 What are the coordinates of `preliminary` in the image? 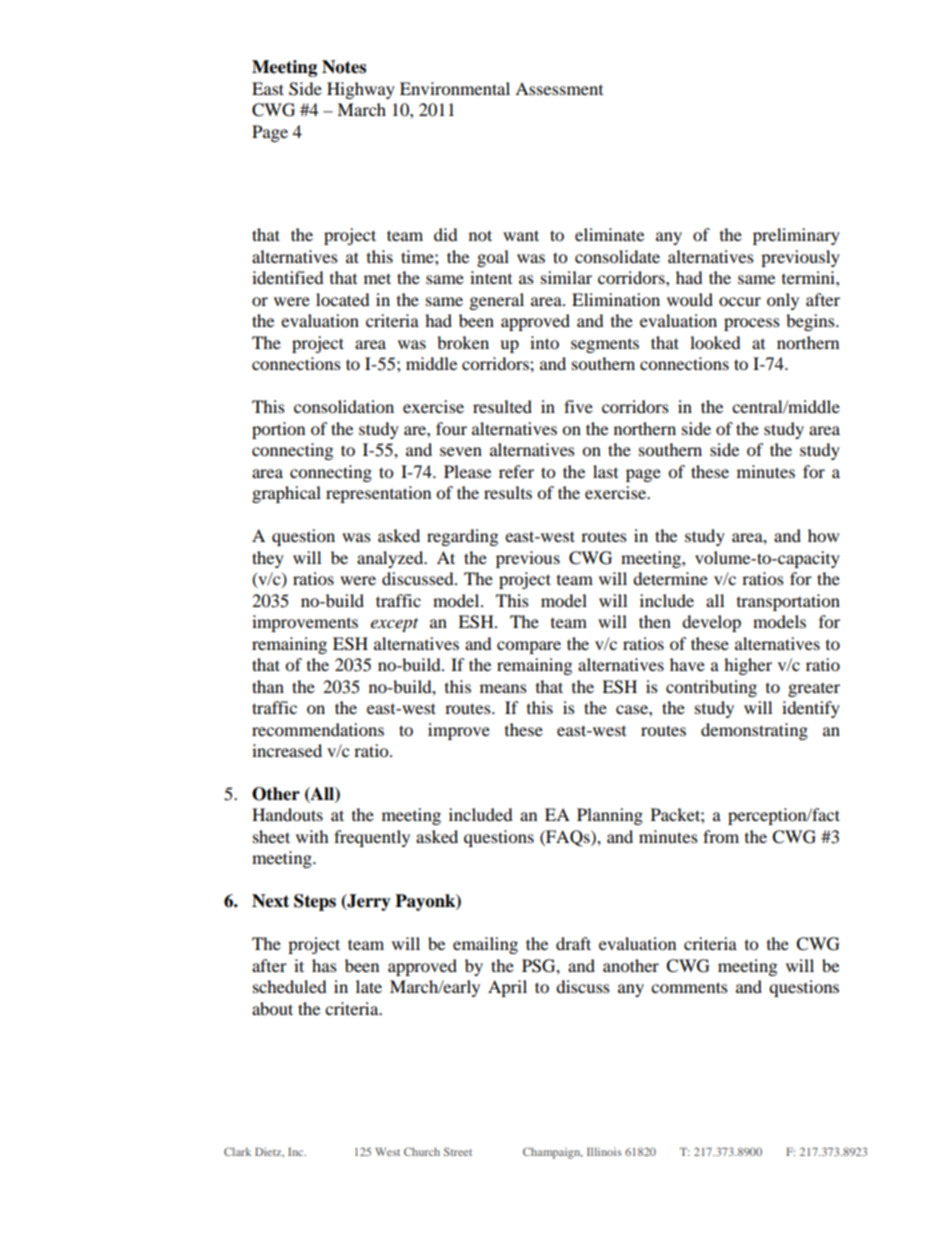 It's located at (796, 236).
